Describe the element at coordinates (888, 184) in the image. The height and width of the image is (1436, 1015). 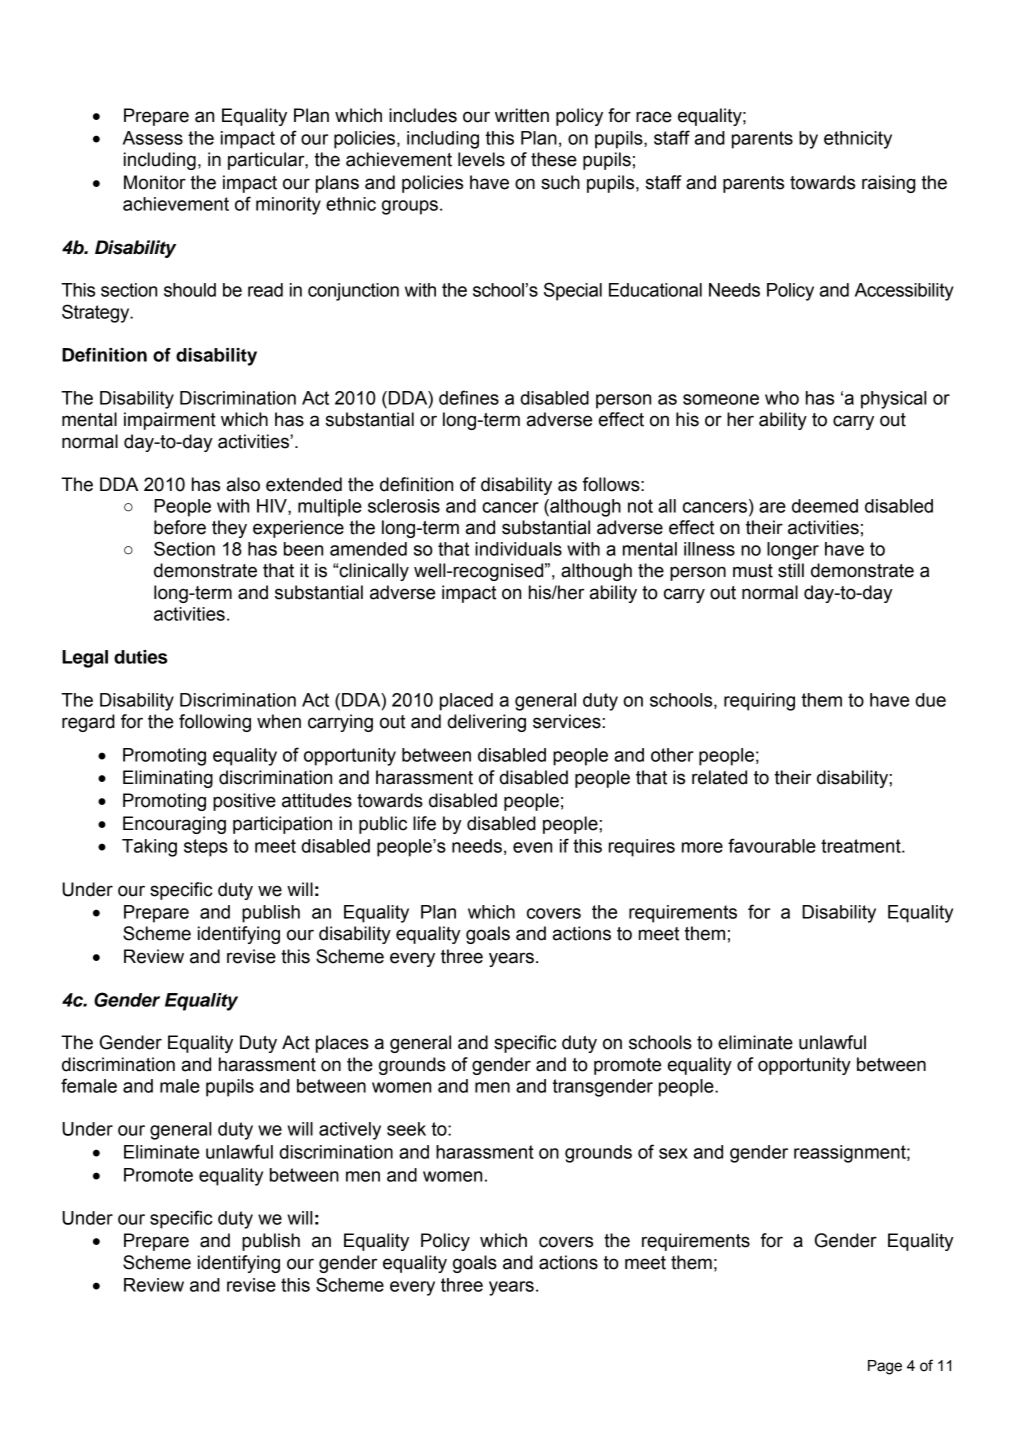
I see `raising` at that location.
